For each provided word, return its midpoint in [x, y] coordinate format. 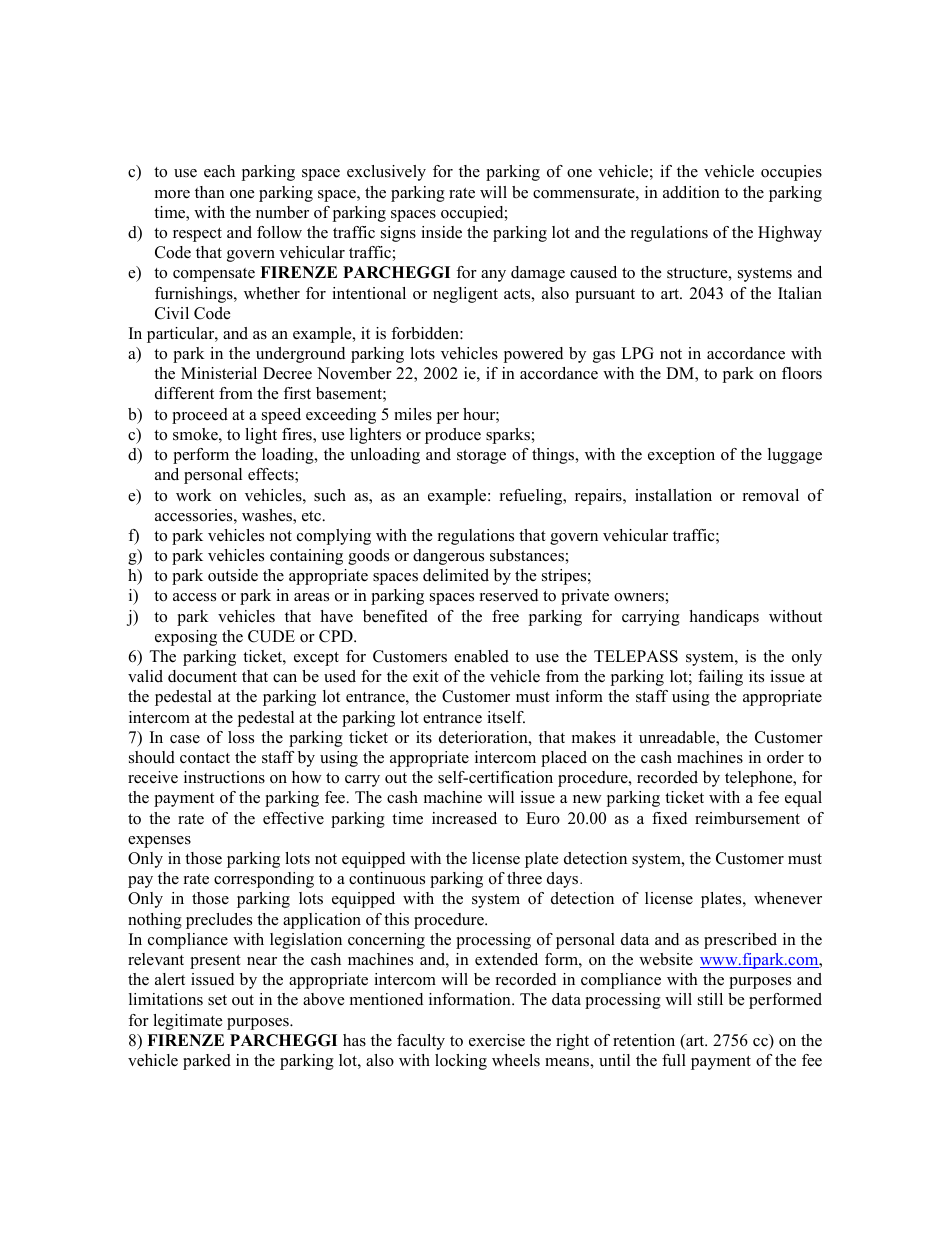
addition [691, 192]
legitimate [187, 1022]
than [210, 192]
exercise [497, 1040]
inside [441, 232]
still [710, 999]
